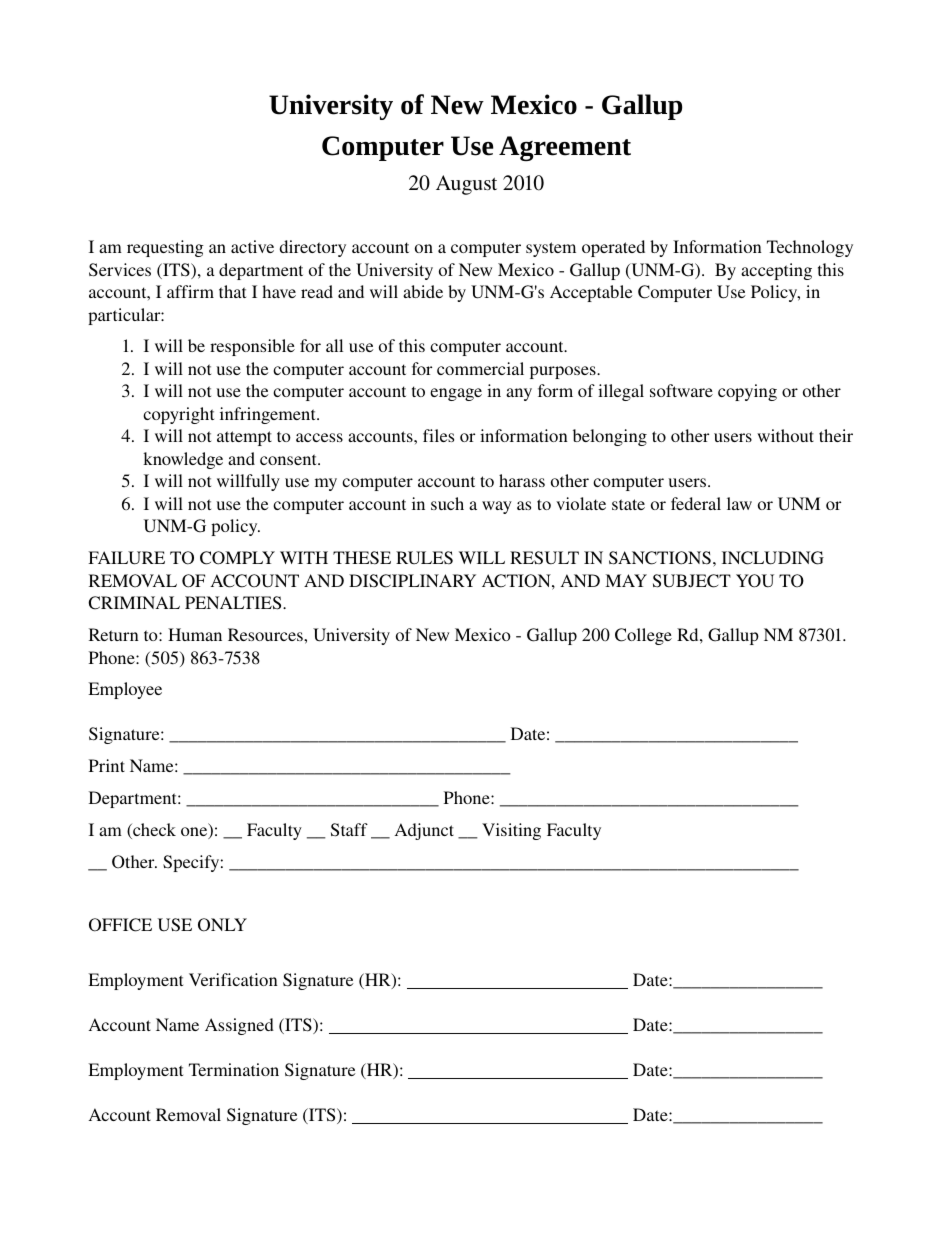 The image size is (952, 1233). What do you see at coordinates (234, 1069) in the page?
I see `Termination` at bounding box center [234, 1069].
